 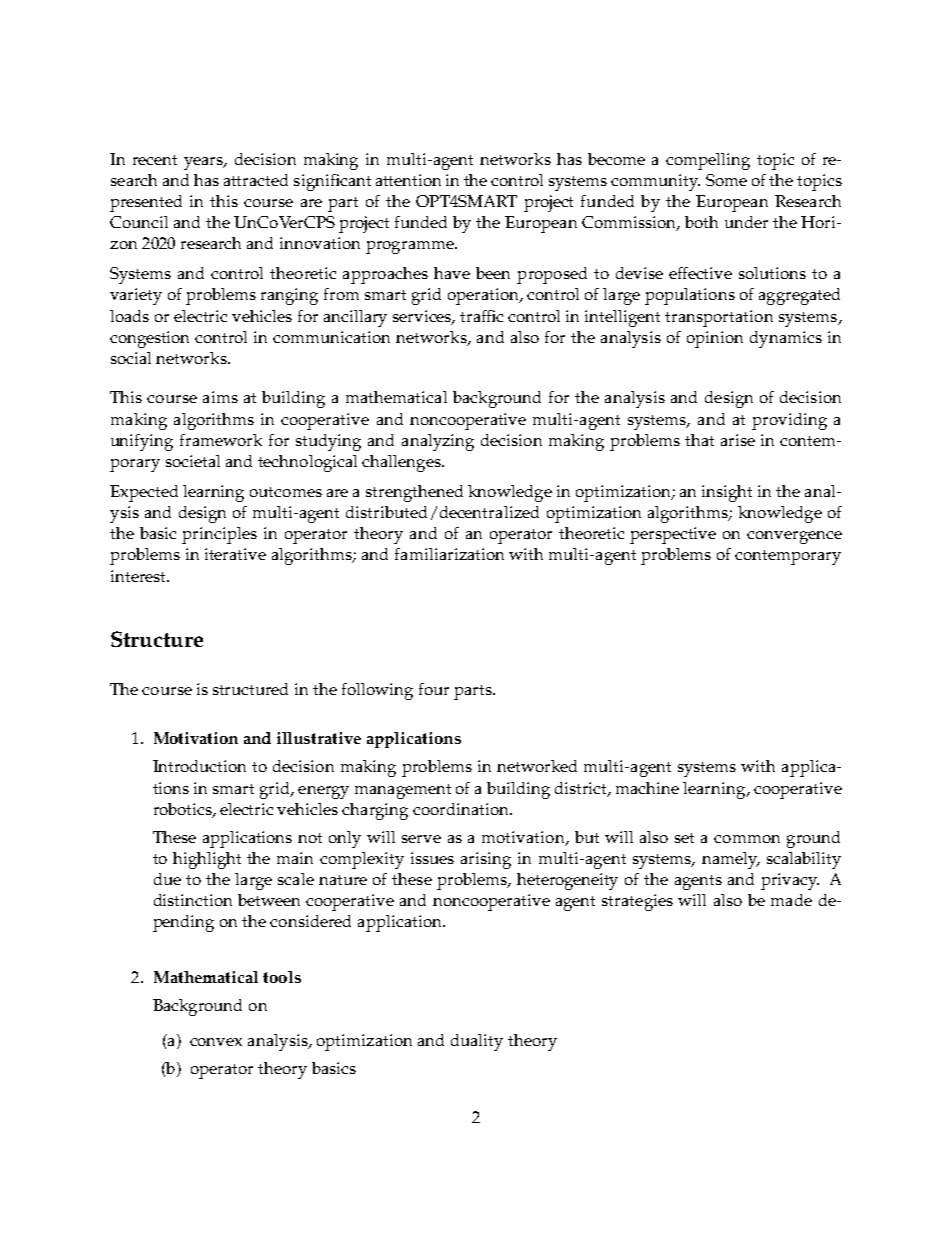 What do you see at coordinates (402, 463) in the screenshot?
I see `challenges` at bounding box center [402, 463].
